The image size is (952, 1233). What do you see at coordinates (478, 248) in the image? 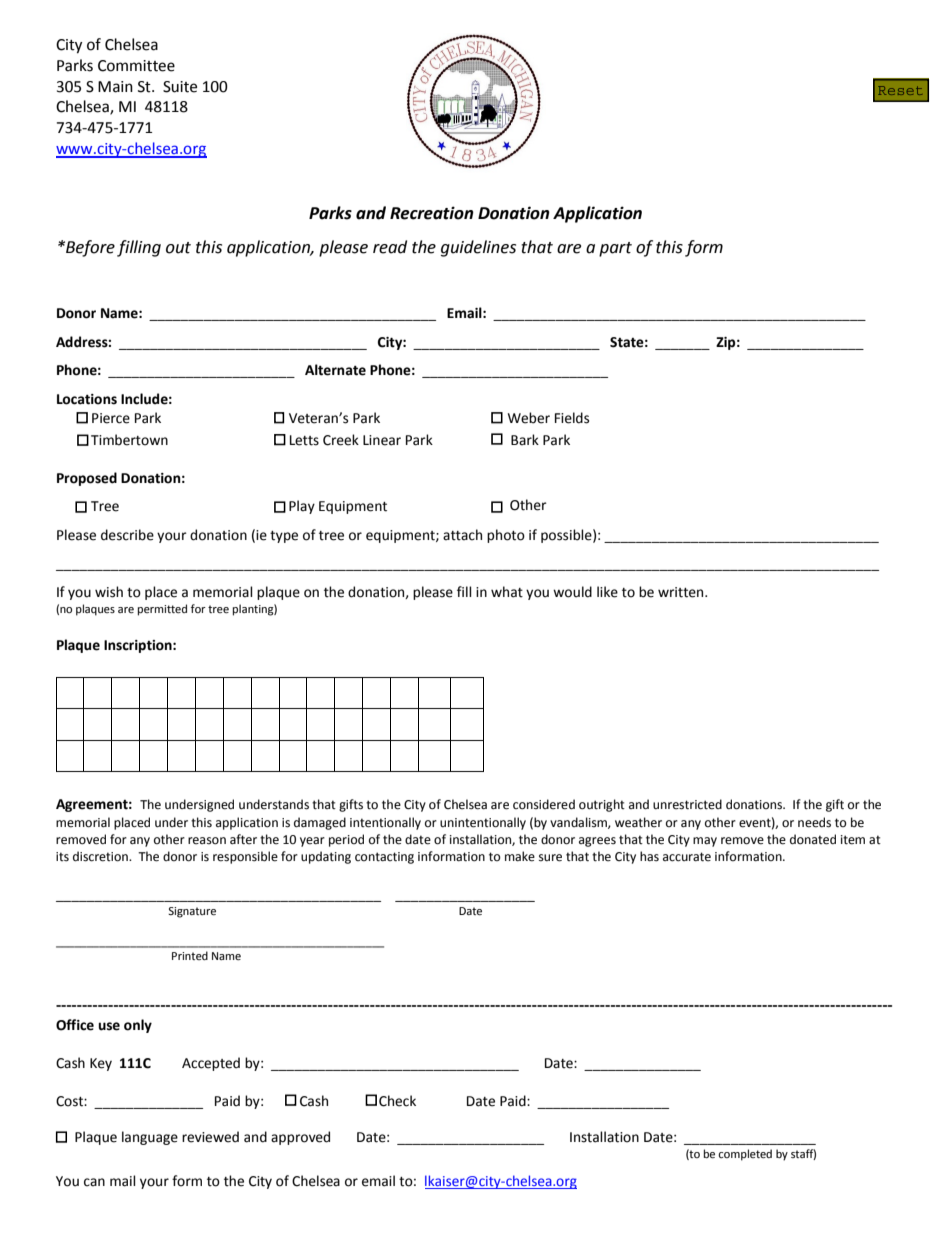
I see `guidelines` at bounding box center [478, 248].
